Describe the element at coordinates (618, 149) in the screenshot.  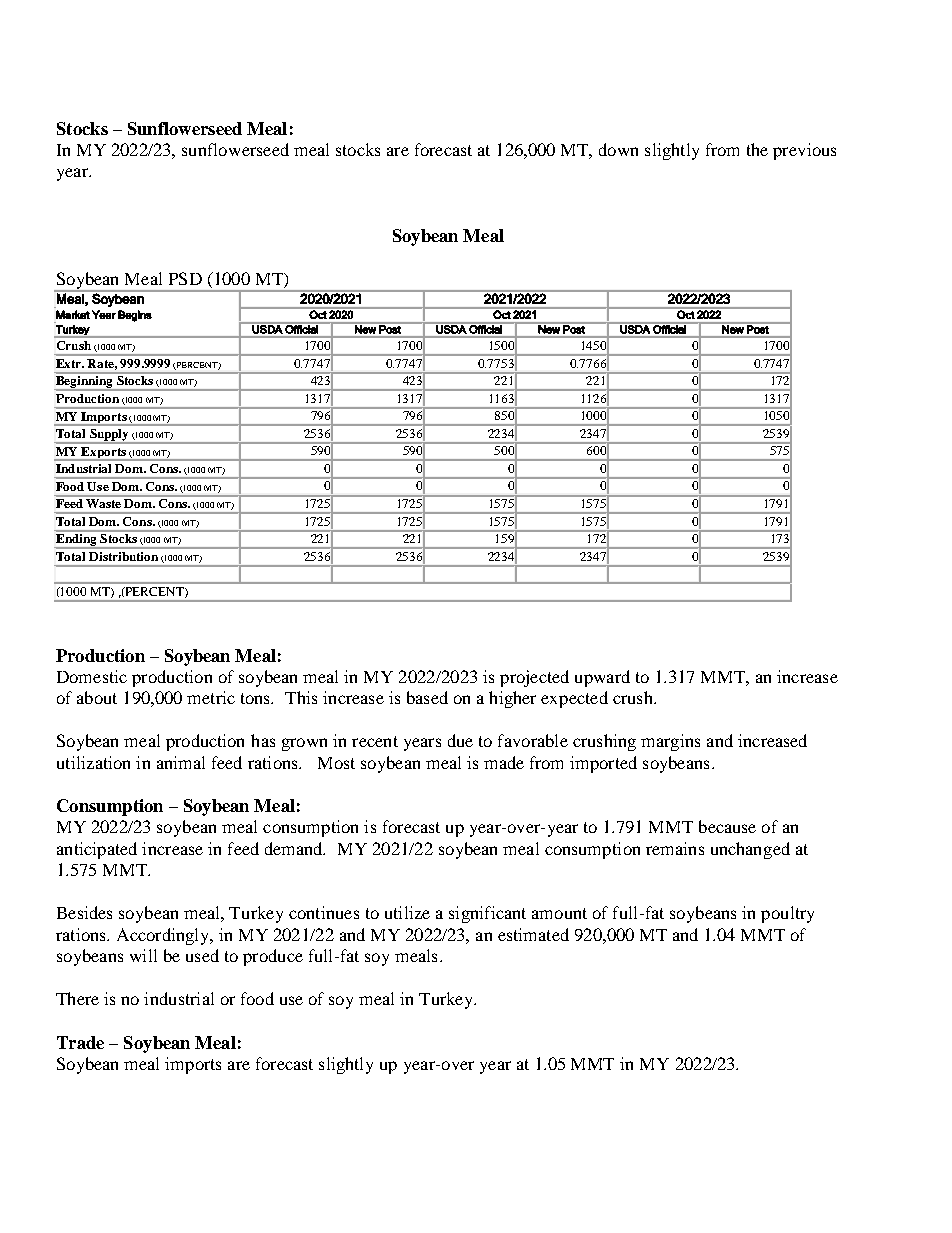
I see `down` at that location.
